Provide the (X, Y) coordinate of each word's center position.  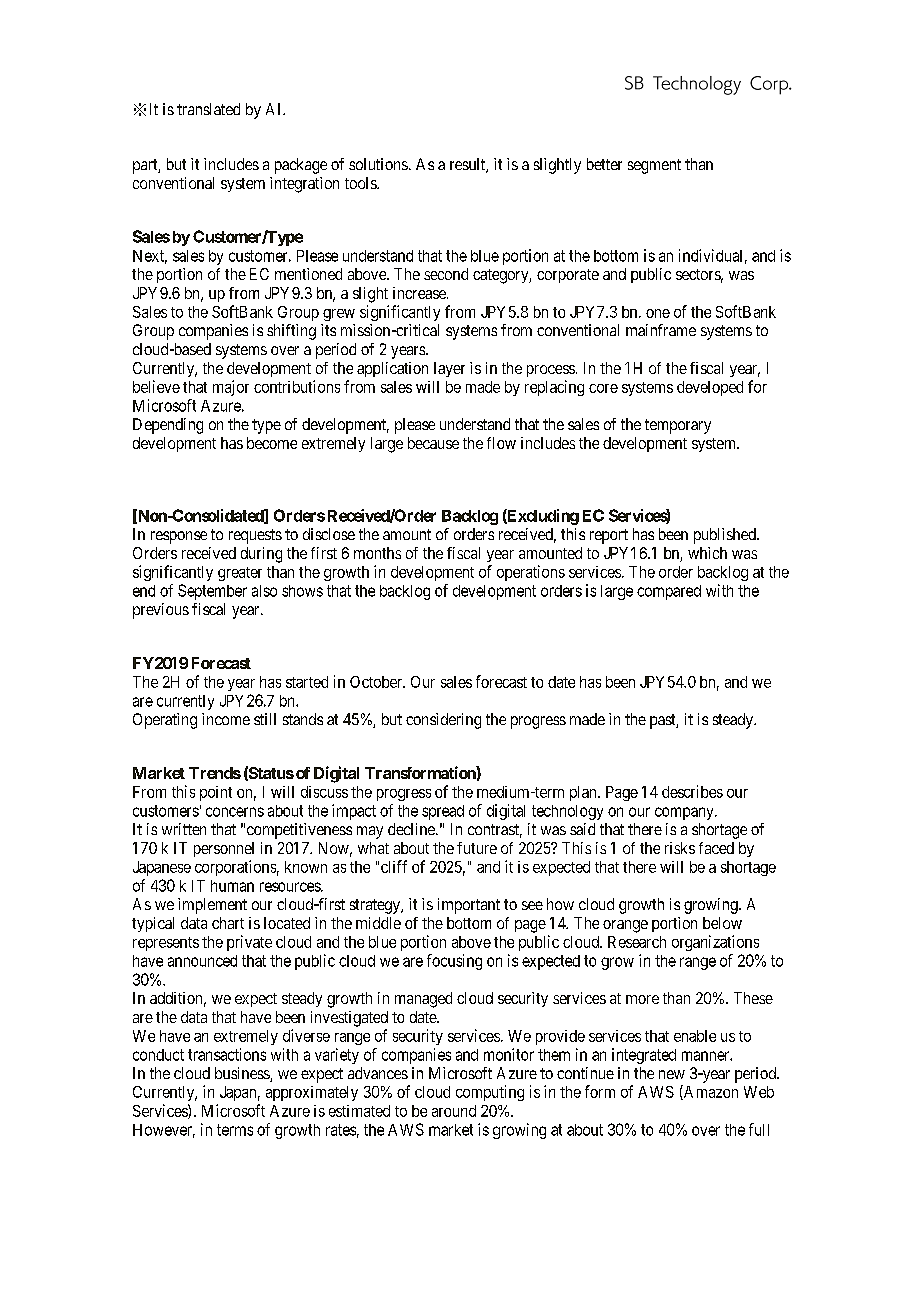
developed (710, 388)
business (243, 1074)
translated (208, 109)
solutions (378, 164)
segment (654, 166)
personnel (224, 849)
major (231, 388)
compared (669, 592)
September (212, 592)
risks (680, 848)
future (477, 848)
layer (449, 369)
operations (531, 573)
